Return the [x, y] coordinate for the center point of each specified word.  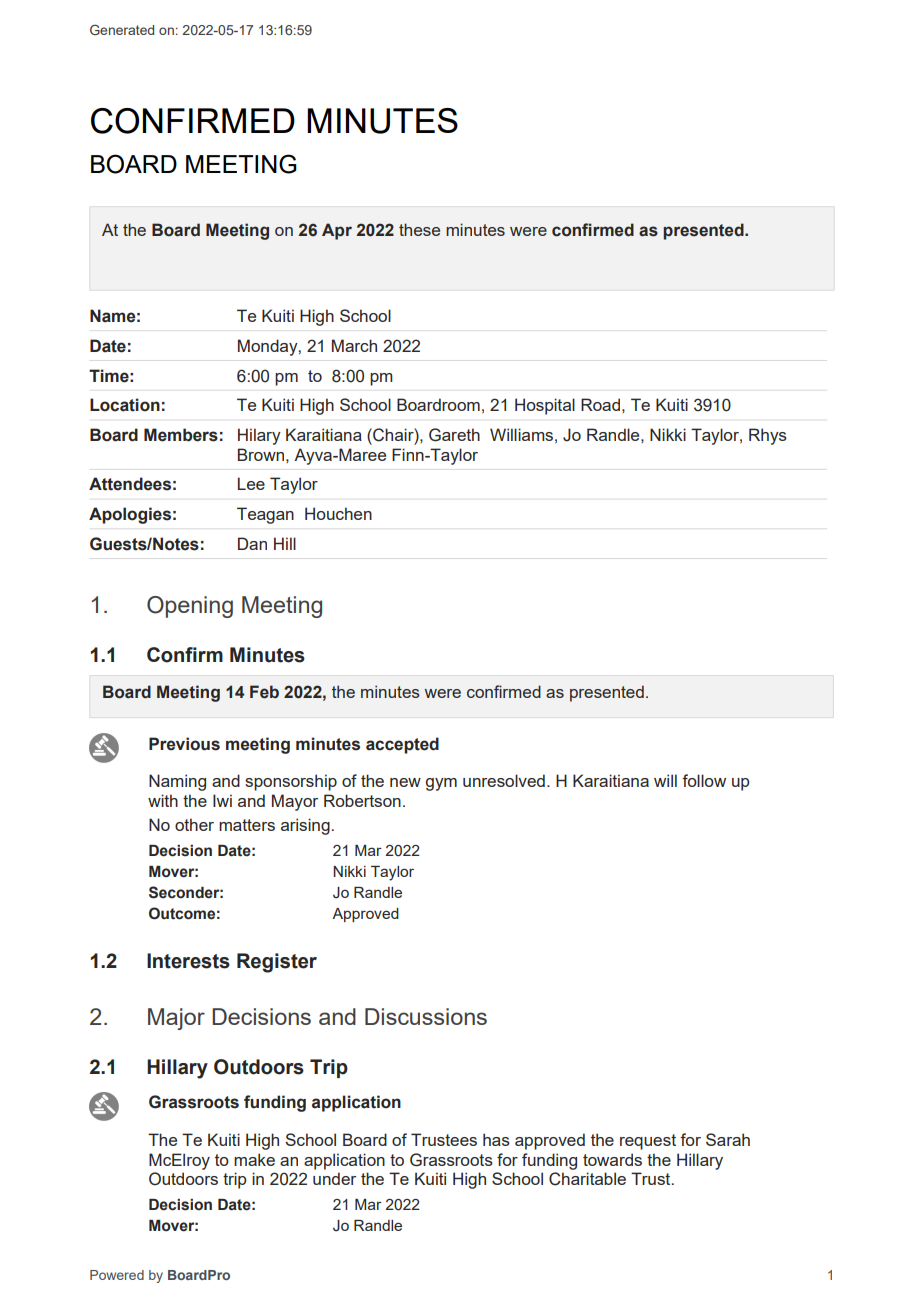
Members [181, 435]
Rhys [768, 436]
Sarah [728, 1139]
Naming [177, 782]
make [254, 1159]
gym [441, 784]
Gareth [454, 435]
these [419, 229]
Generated [122, 29]
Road [600, 404]
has [496, 1139]
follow [704, 780]
